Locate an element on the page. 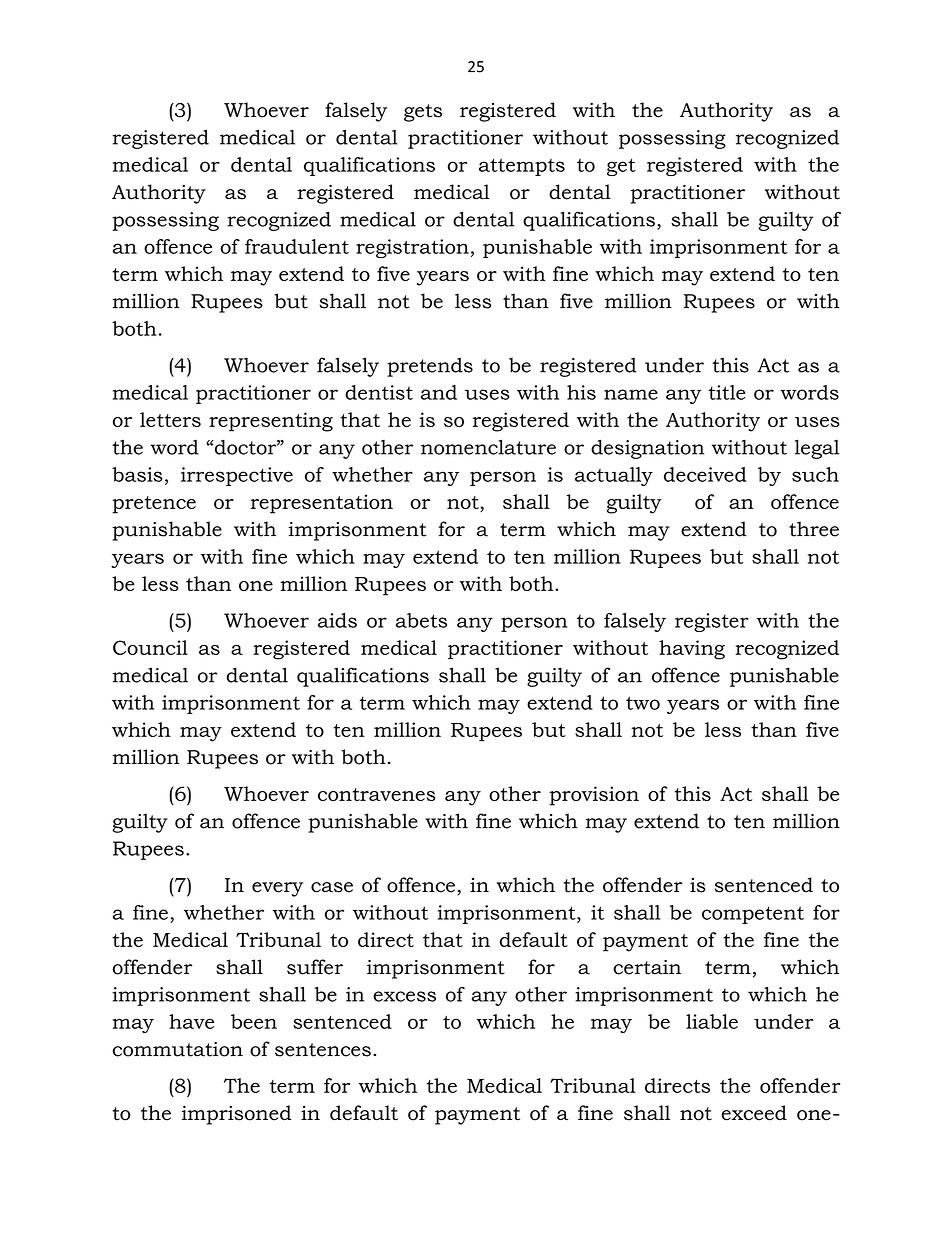 Image resolution: width=952 pixels, height=1233 pixels. imprisoned is located at coordinates (236, 1115).
